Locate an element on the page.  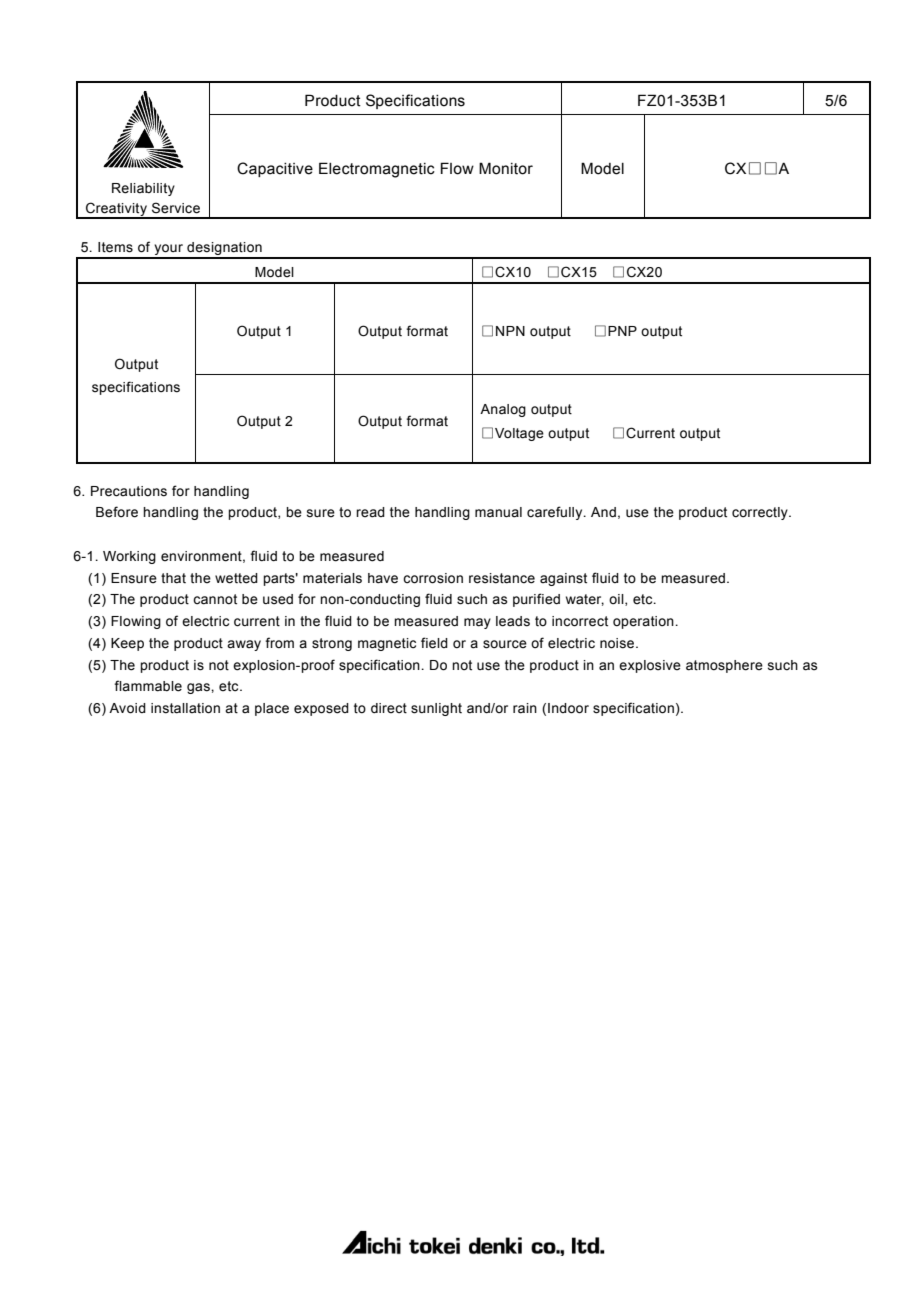
Reliability is located at coordinates (143, 189).
